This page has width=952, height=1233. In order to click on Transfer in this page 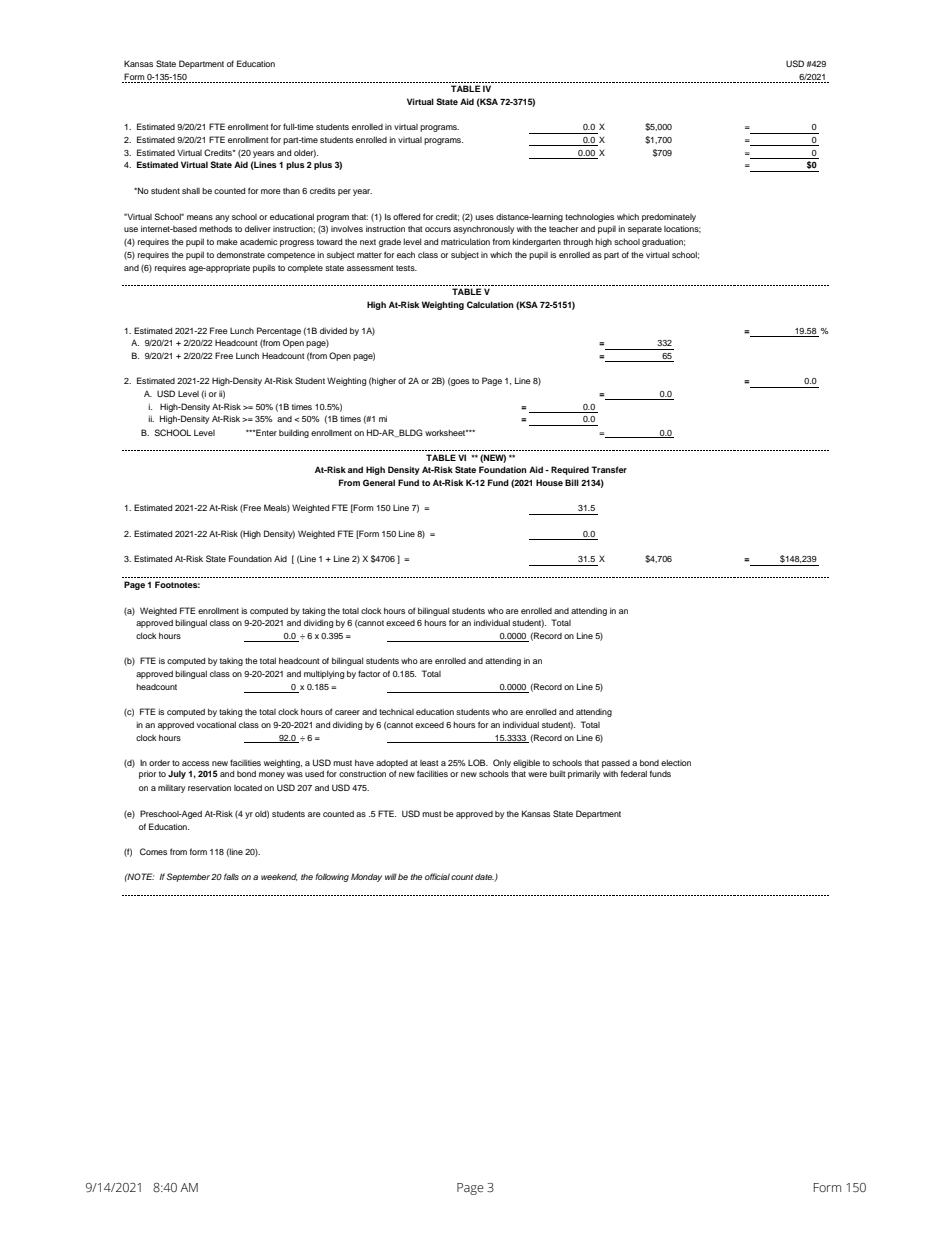, I will do `click(609, 469)`.
